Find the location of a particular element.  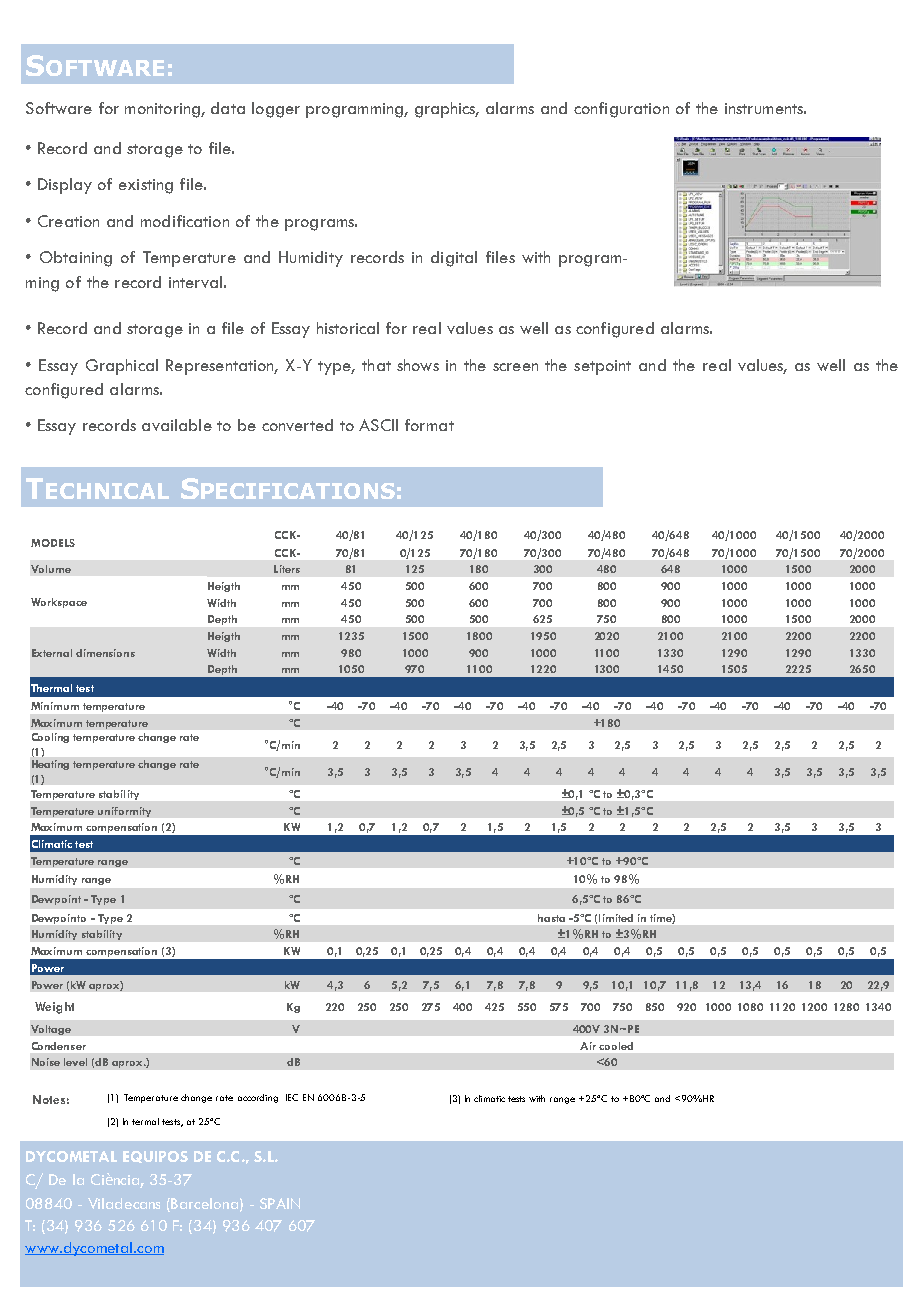

logger is located at coordinates (276, 110).
